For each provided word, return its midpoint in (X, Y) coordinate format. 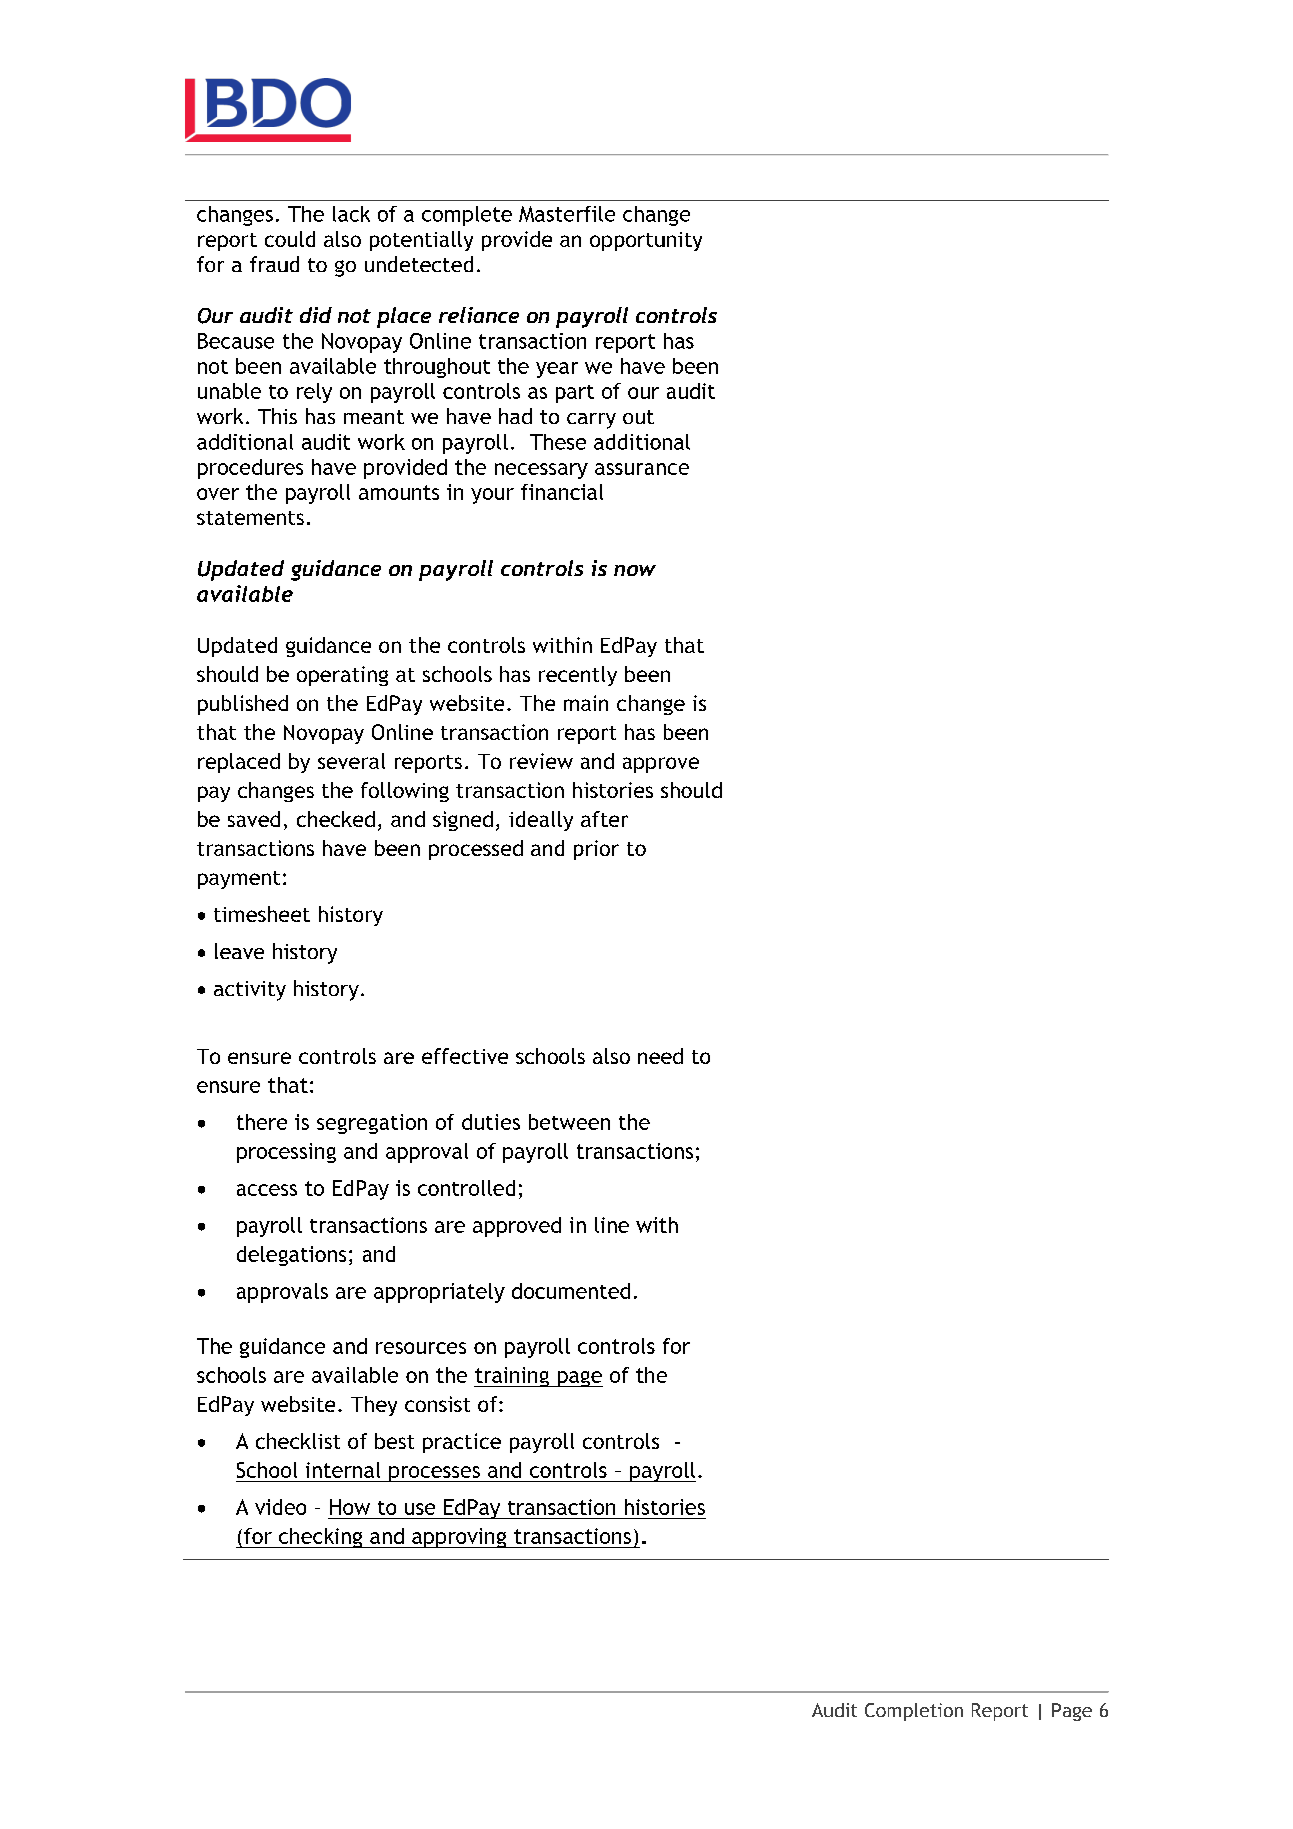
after (604, 819)
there (262, 1122)
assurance (642, 469)
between (569, 1122)
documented (571, 1291)
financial (562, 492)
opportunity (646, 241)
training (512, 1377)
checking (321, 1538)
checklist (298, 1441)
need (660, 1056)
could (290, 239)
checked (336, 819)
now (635, 570)
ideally (541, 821)
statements (250, 518)
